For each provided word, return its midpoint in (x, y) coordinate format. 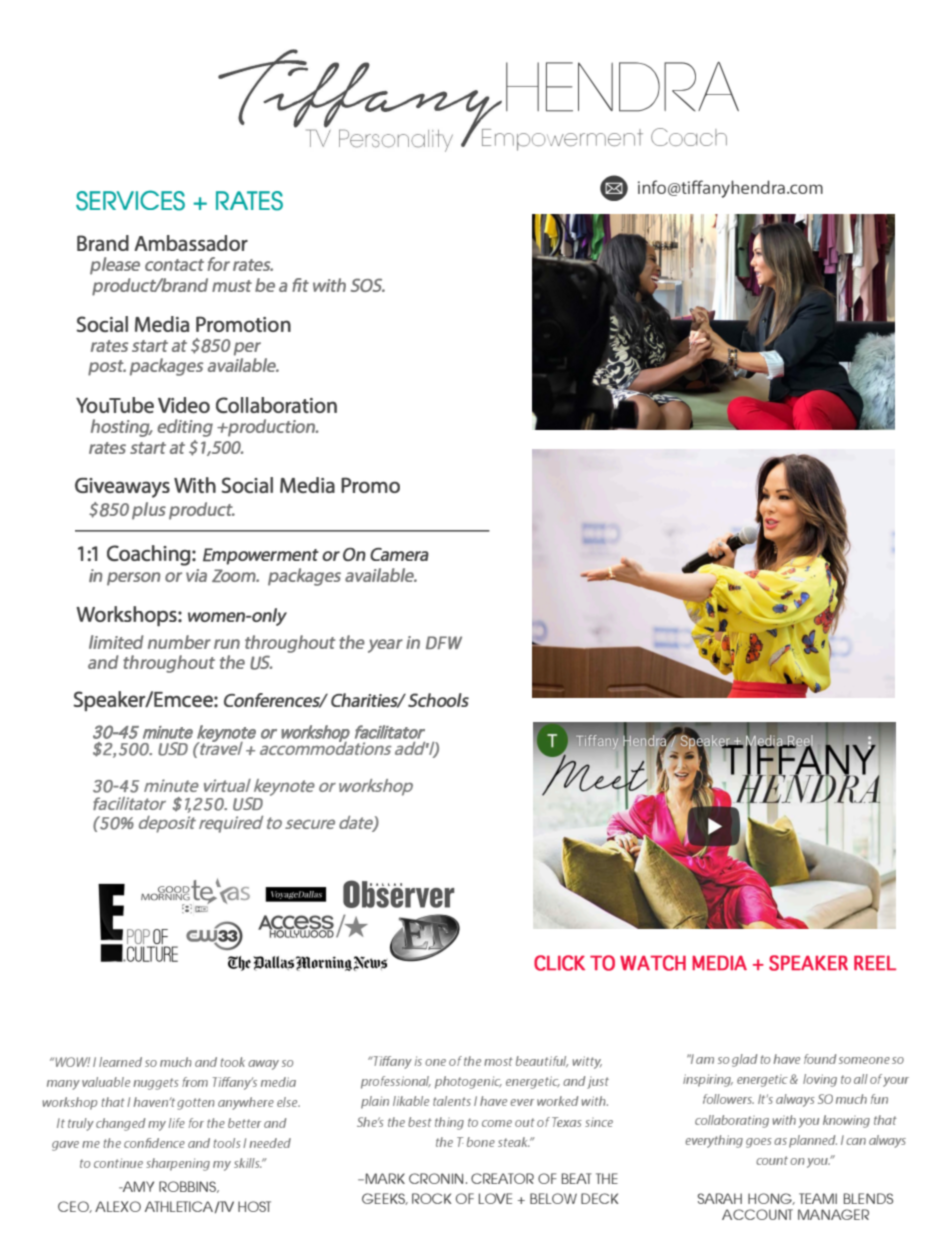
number (179, 642)
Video (184, 405)
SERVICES (130, 200)
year (385, 646)
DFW (444, 642)
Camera (399, 554)
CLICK (559, 963)
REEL (875, 962)
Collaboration (276, 405)
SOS (367, 285)
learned (120, 1062)
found (820, 1059)
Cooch (689, 137)
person (133, 579)
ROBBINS (188, 1187)
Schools (438, 700)
